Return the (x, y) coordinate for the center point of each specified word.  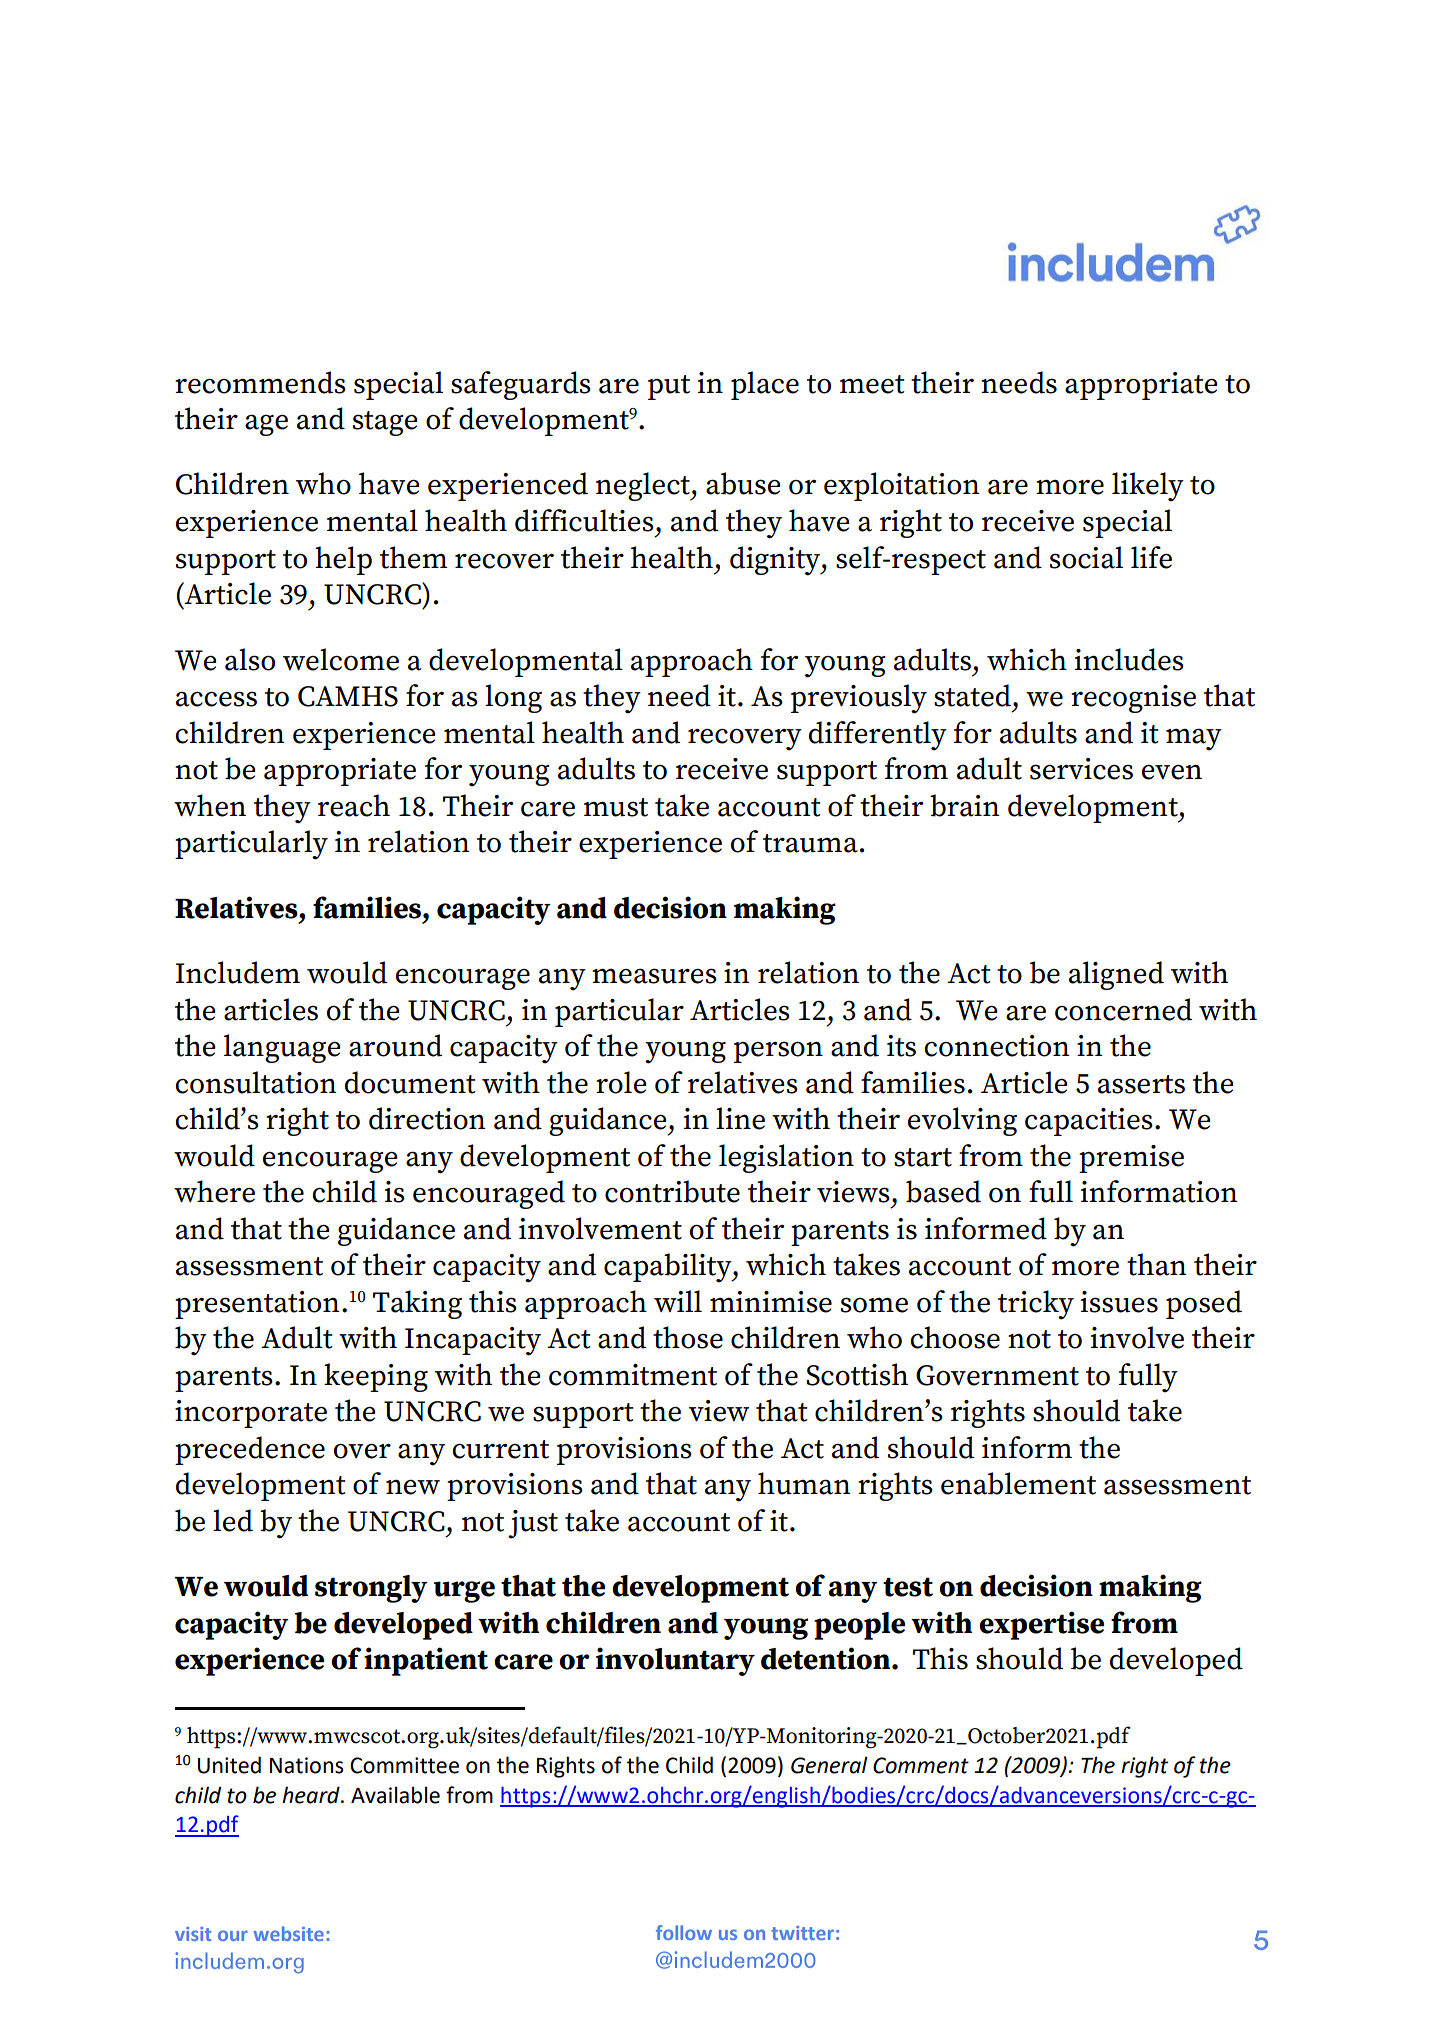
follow (684, 1932)
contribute (672, 1191)
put (669, 387)
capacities (1089, 1122)
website (289, 1933)
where (214, 1191)
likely (1148, 487)
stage (385, 423)
